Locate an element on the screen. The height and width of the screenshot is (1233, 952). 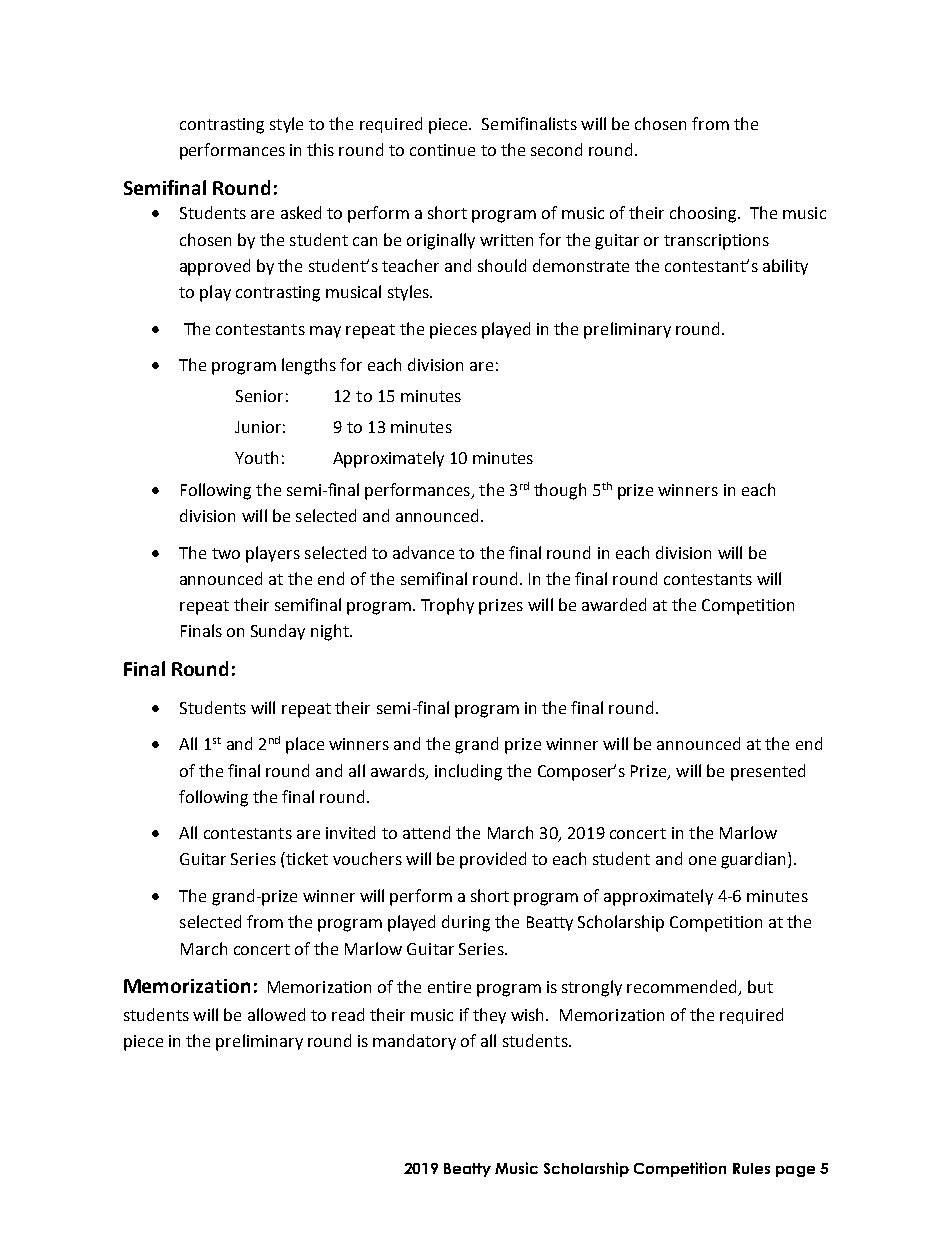
Youth is located at coordinates (256, 457).
